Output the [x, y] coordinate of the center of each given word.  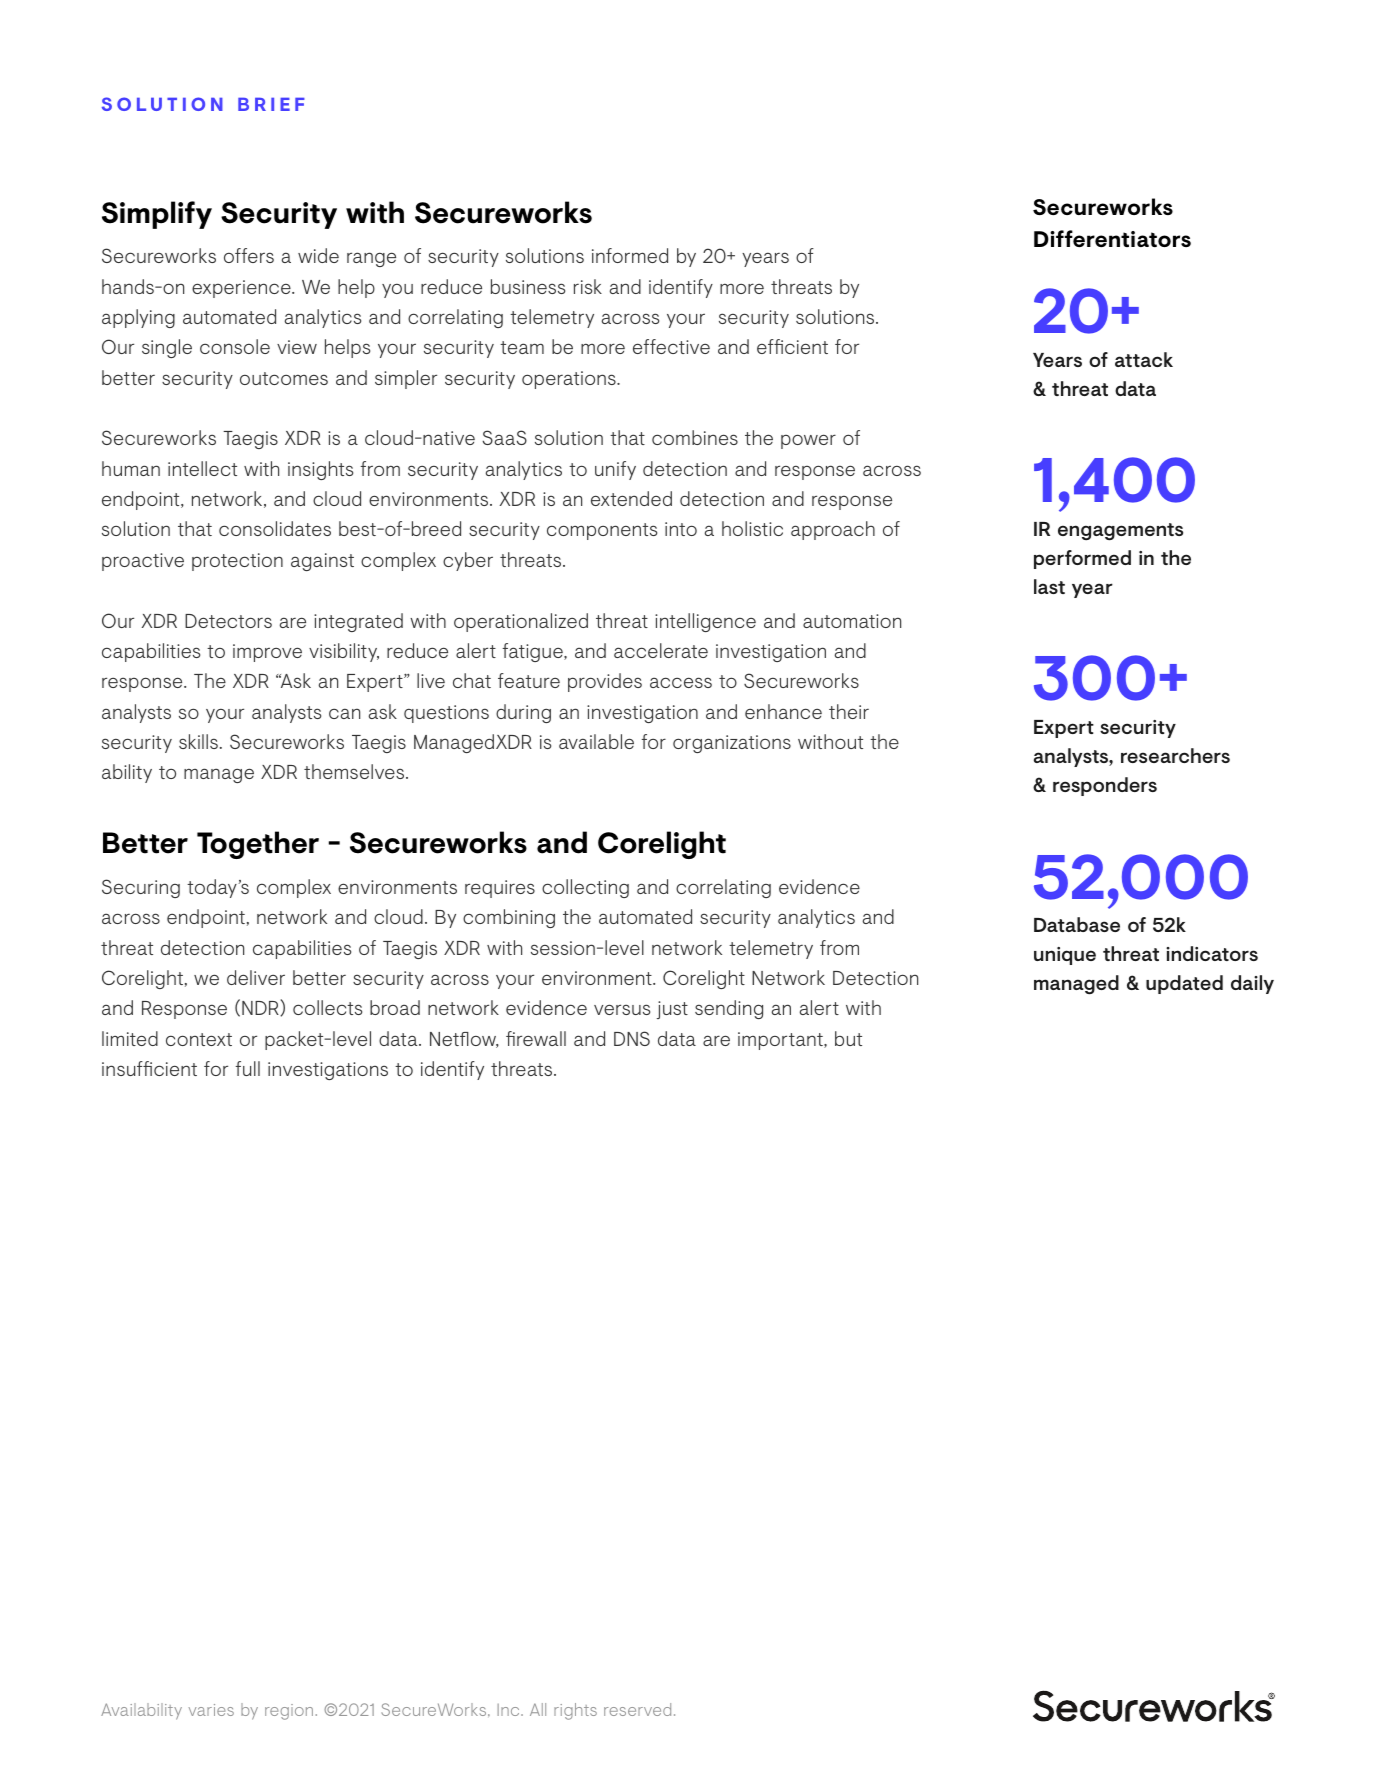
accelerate [661, 650]
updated [1184, 984]
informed [630, 255]
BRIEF [271, 104]
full [247, 1068]
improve [267, 653]
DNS [632, 1038]
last [1049, 586]
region [289, 1712]
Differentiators [1112, 238]
